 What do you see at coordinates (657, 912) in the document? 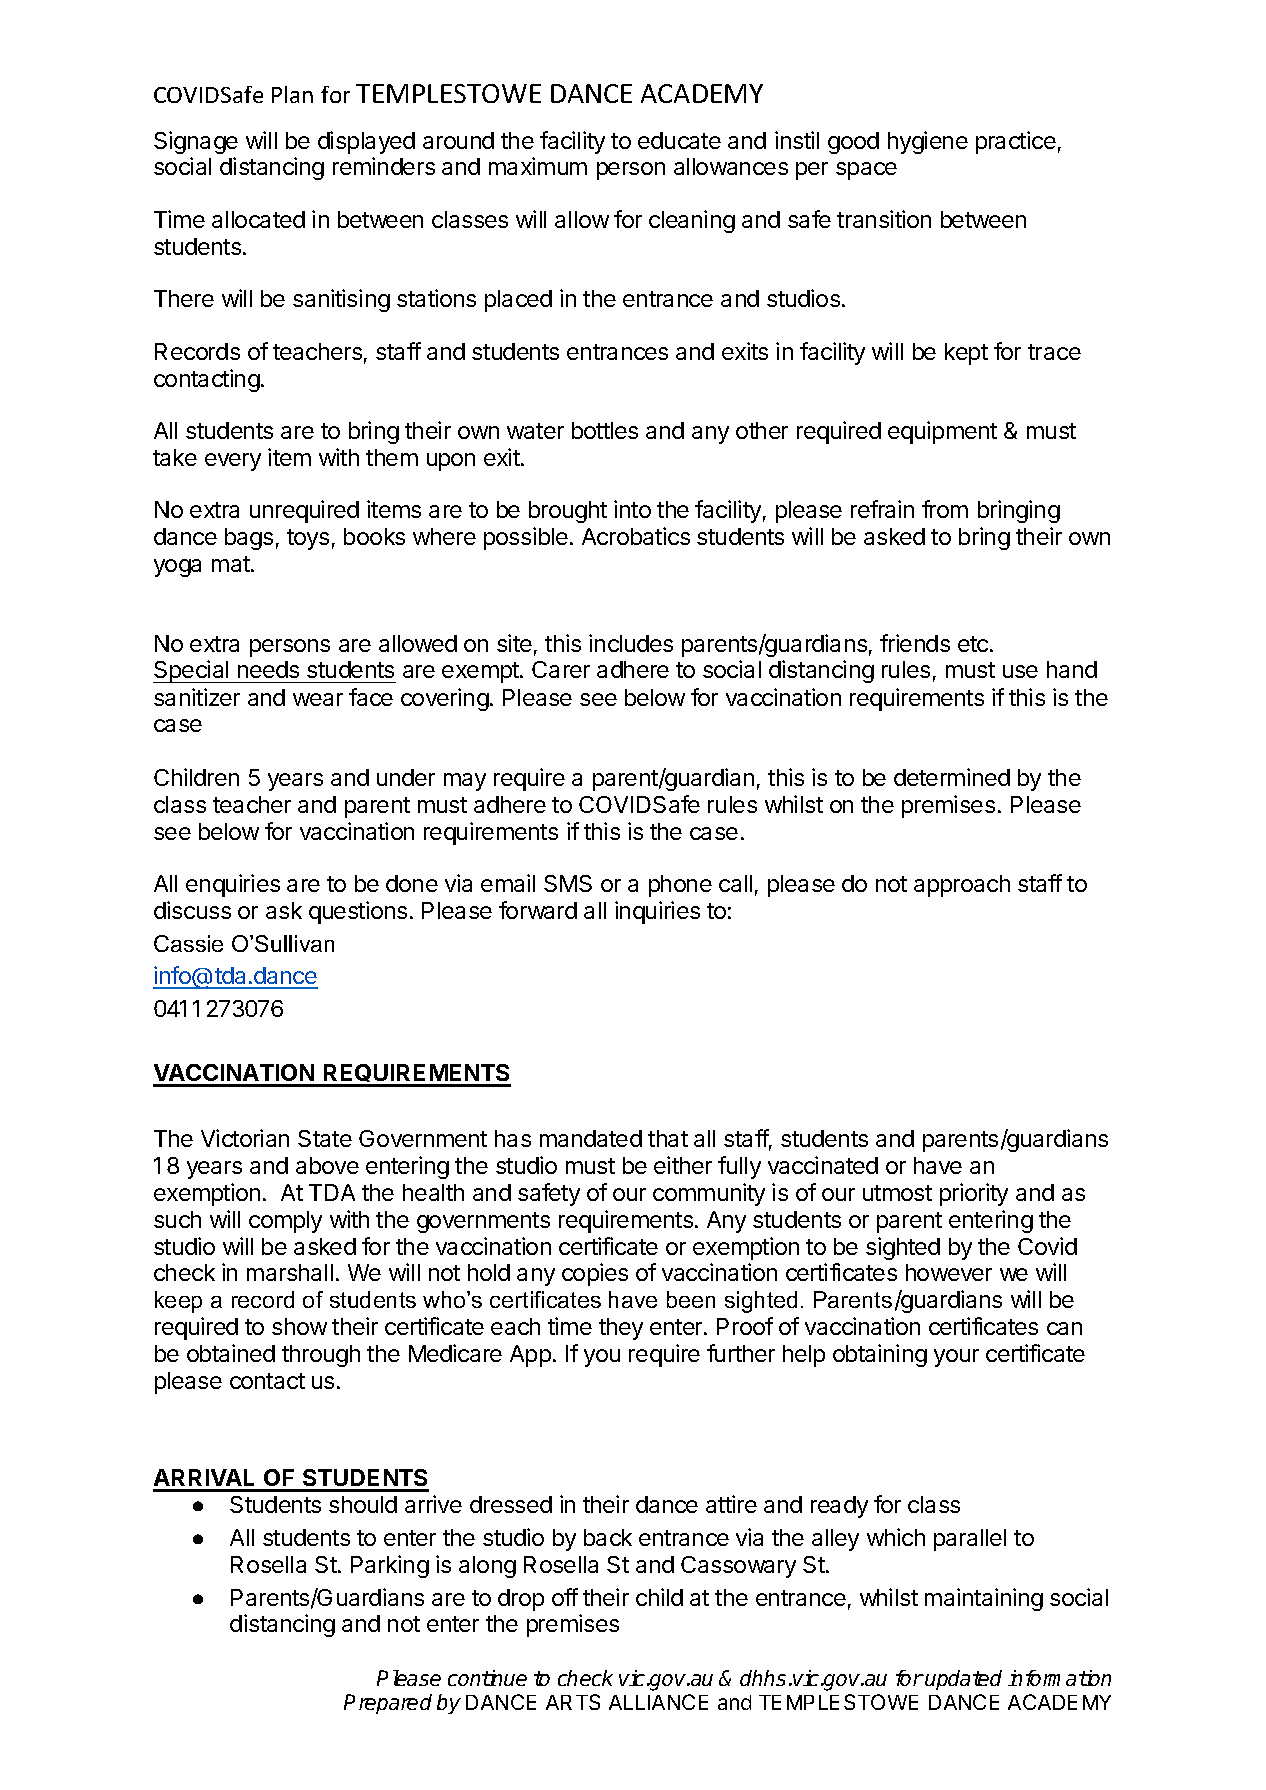
I see `inquiries` at bounding box center [657, 912].
